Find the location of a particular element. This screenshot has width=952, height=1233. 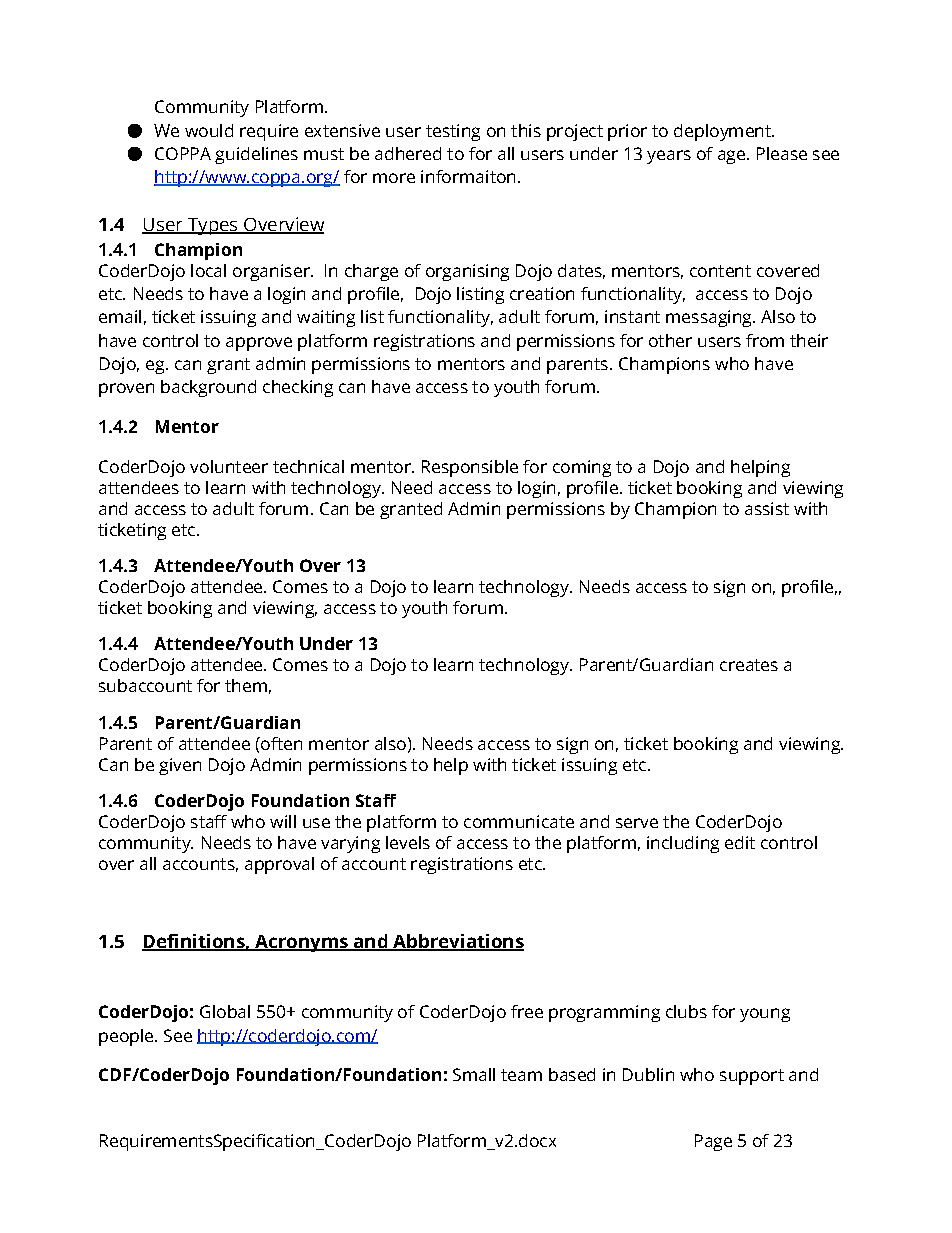

Small is located at coordinates (474, 1074).
